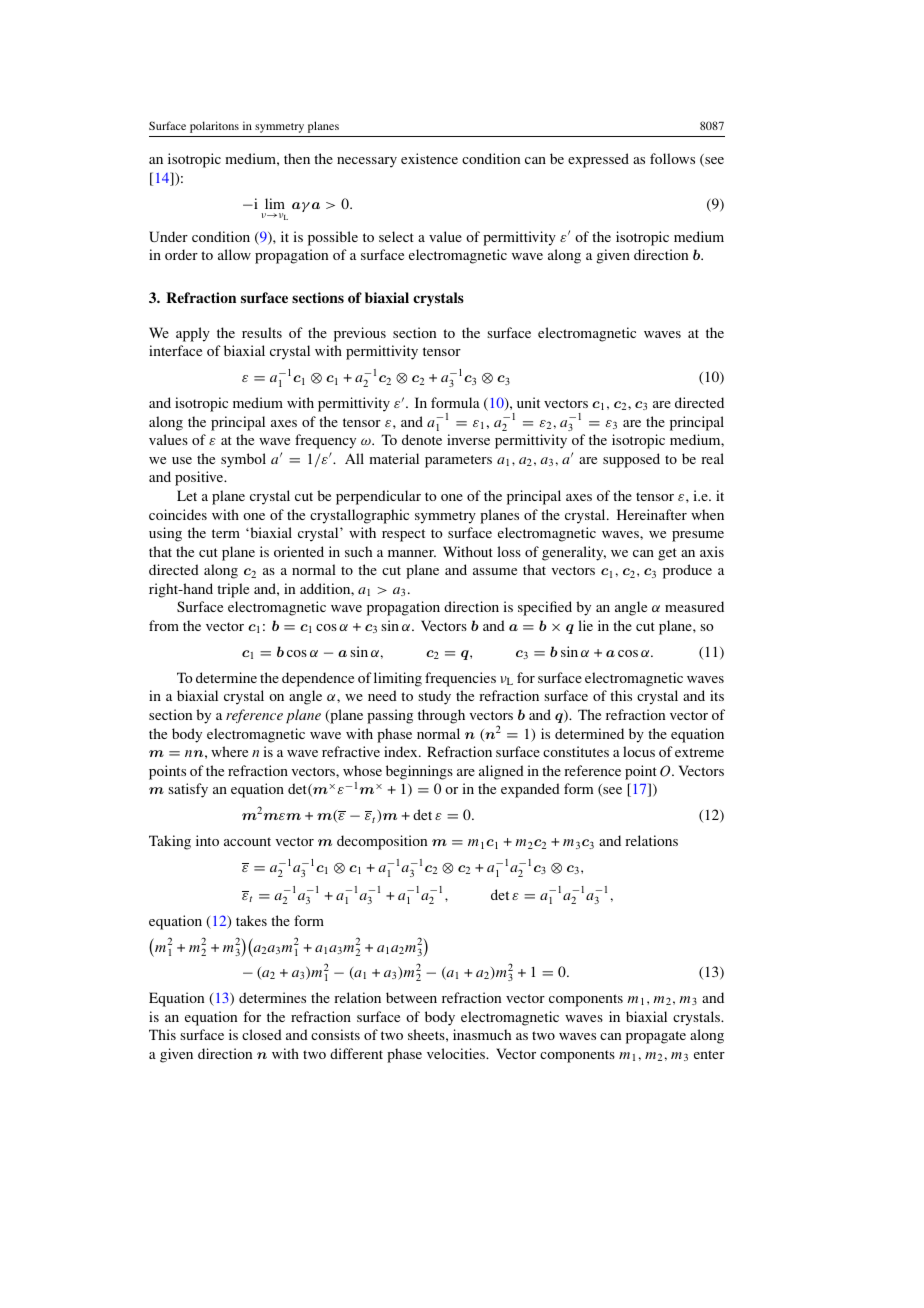 The image size is (924, 1308). Describe the element at coordinates (229, 751) in the document. I see `where` at that location.
